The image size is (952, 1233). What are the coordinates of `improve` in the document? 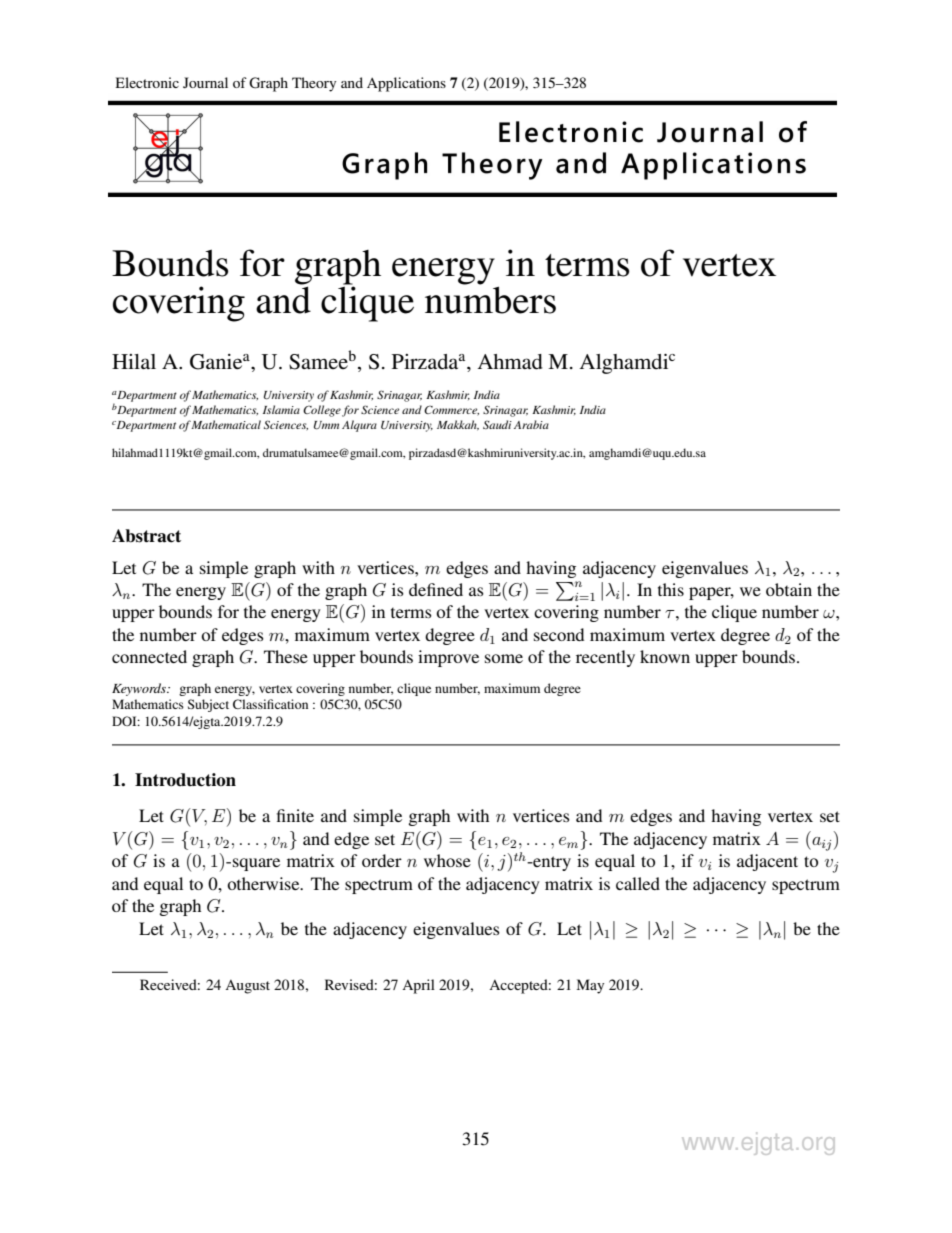 It's located at (448, 658).
